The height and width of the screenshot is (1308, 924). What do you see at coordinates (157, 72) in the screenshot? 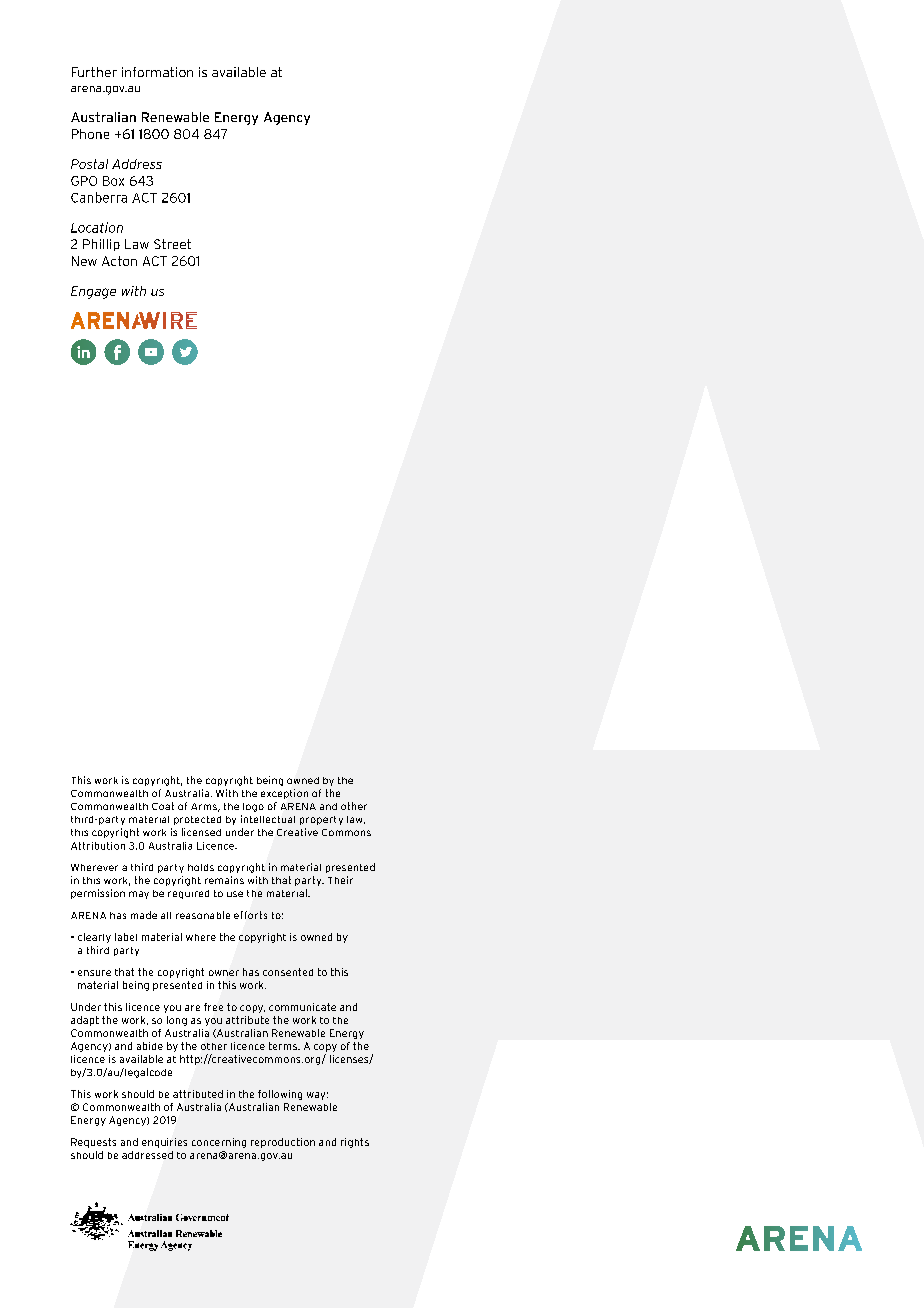
I see `information` at bounding box center [157, 72].
